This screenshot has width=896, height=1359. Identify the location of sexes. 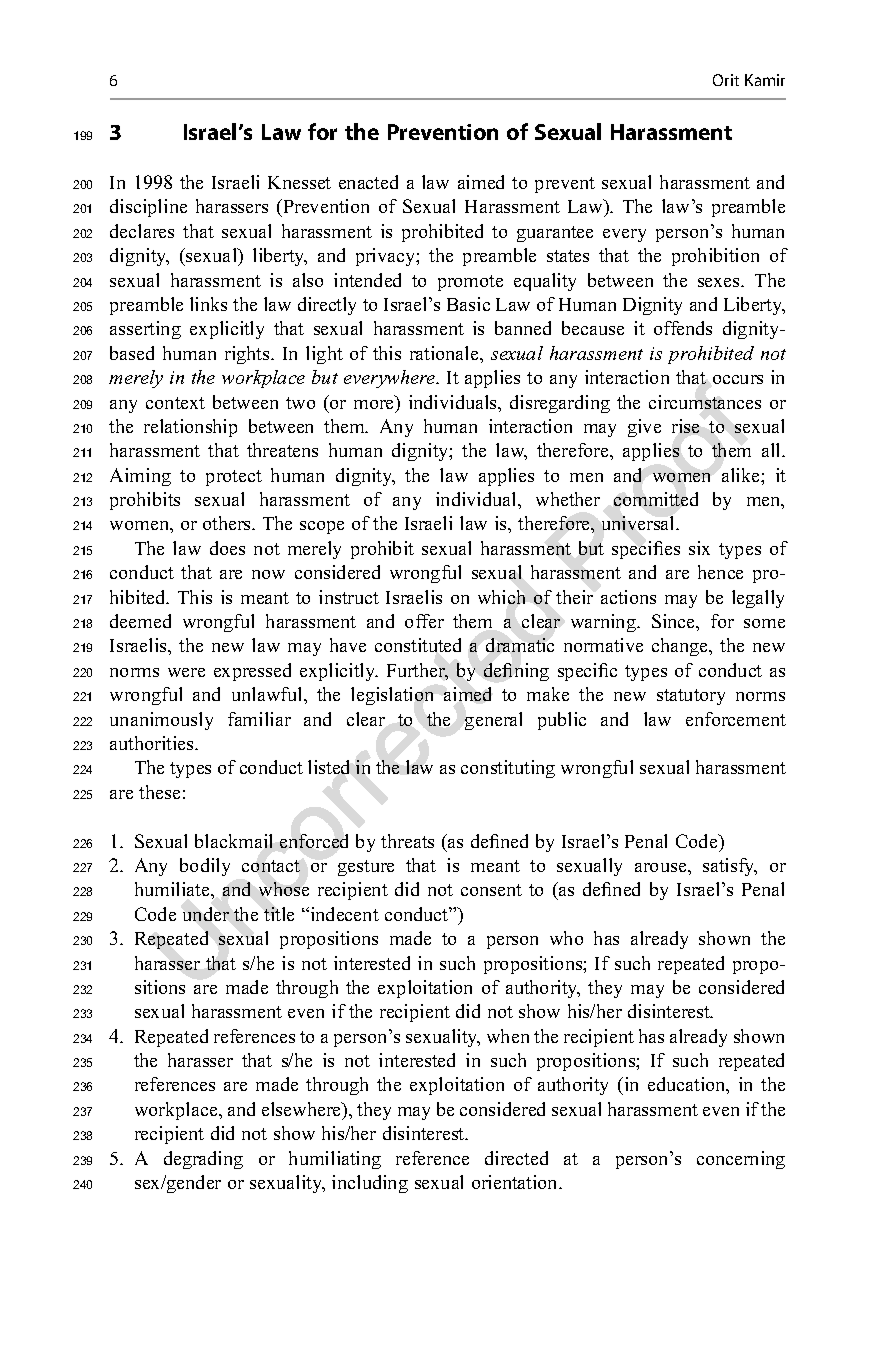
(720, 282).
